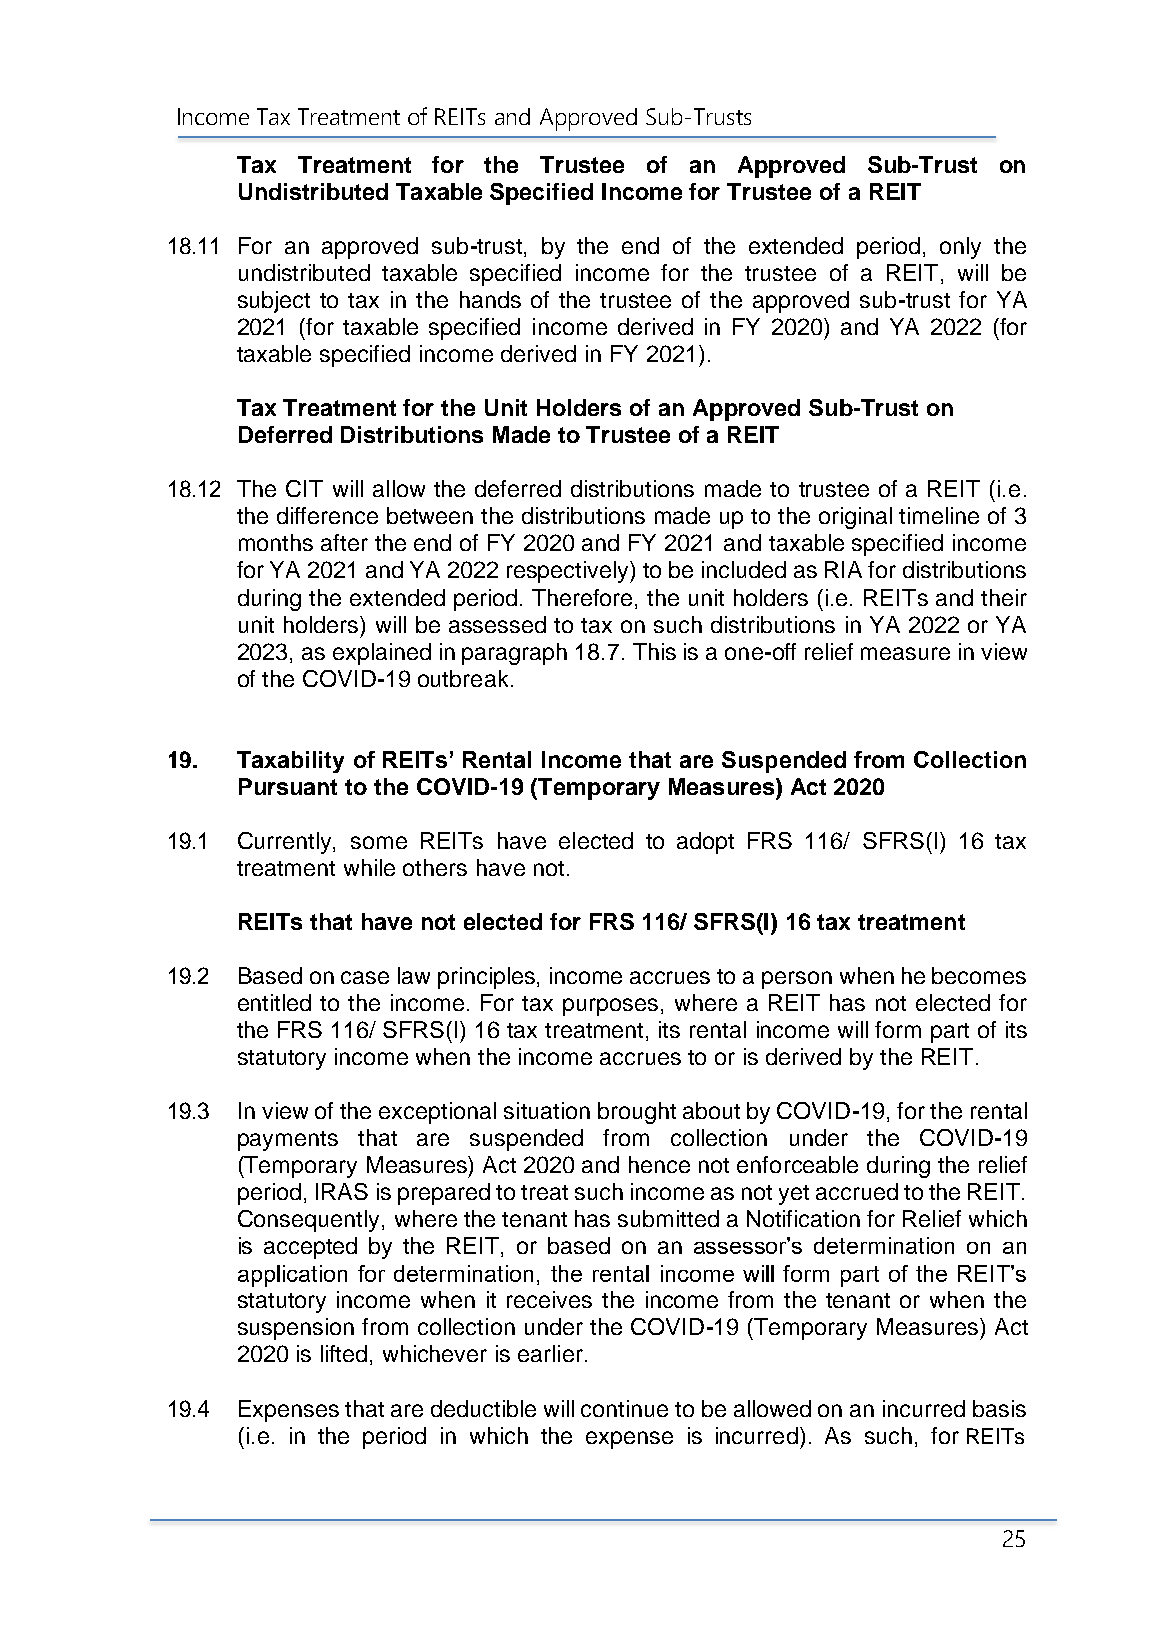 The height and width of the document is (1651, 1165). Describe the element at coordinates (999, 1408) in the document. I see `basis` at that location.
